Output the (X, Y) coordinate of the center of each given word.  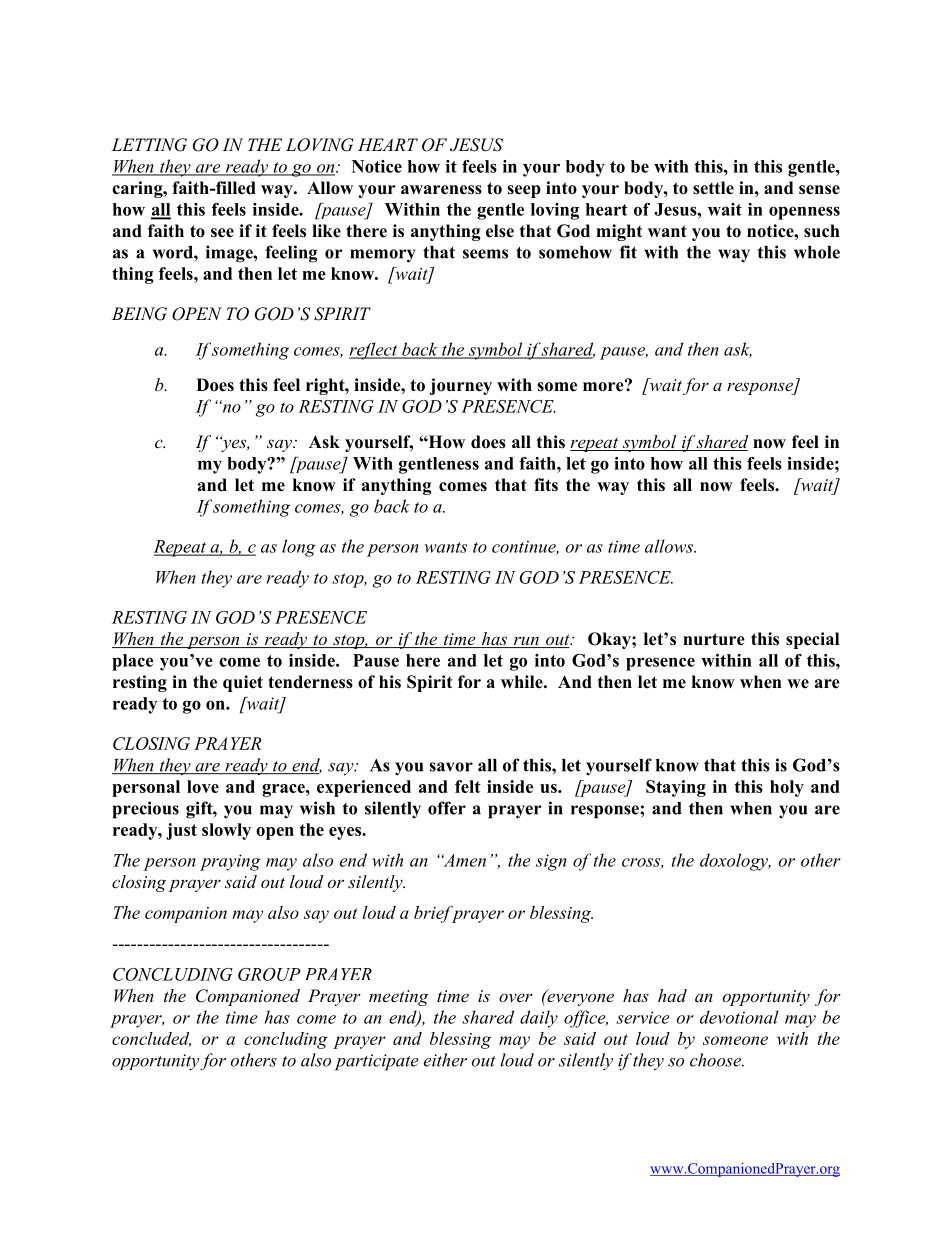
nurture (714, 639)
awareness (441, 190)
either (445, 1060)
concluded (151, 1039)
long (299, 548)
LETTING (149, 145)
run (526, 642)
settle (713, 188)
